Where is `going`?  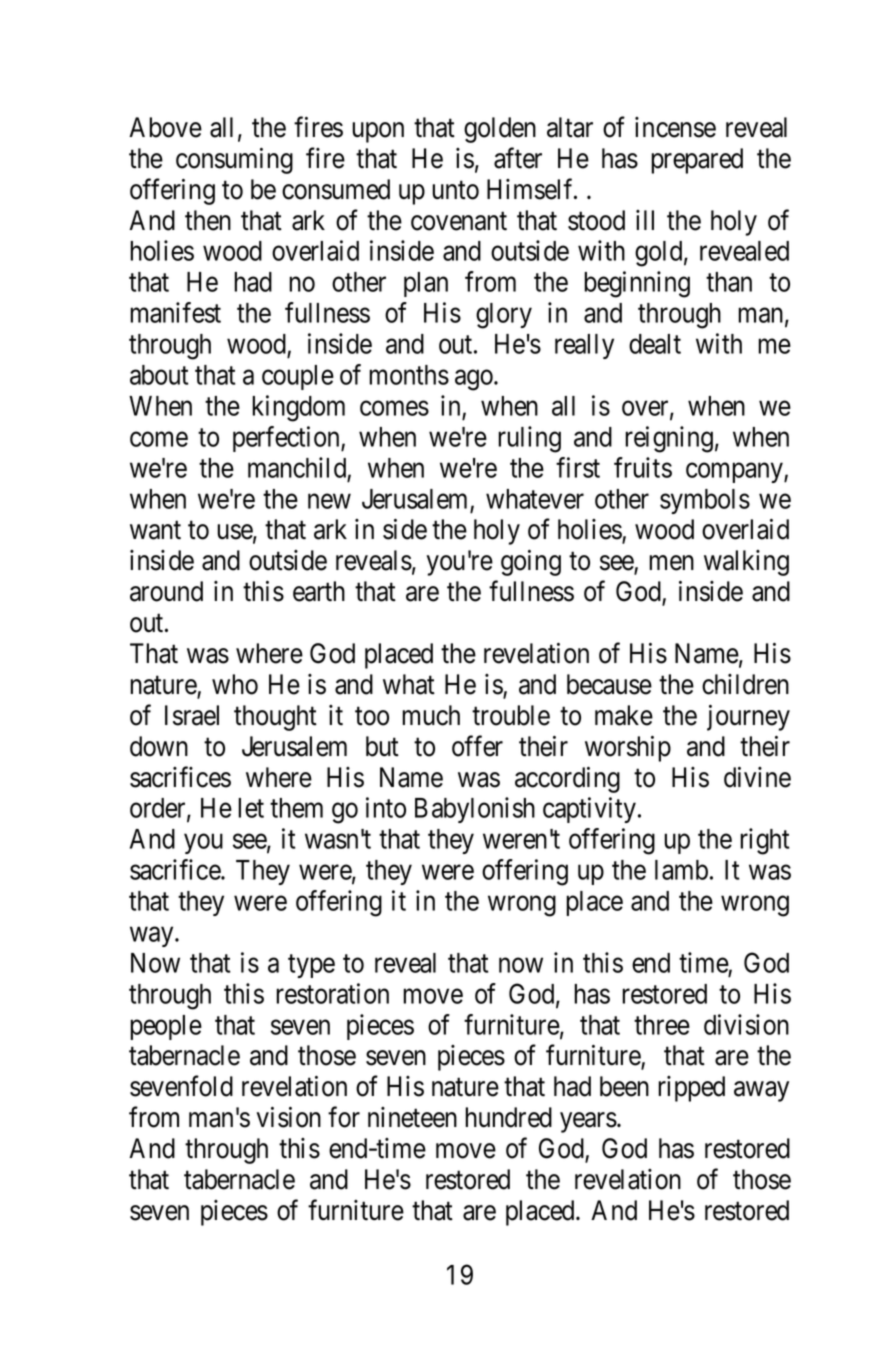
going is located at coordinates (531, 563).
